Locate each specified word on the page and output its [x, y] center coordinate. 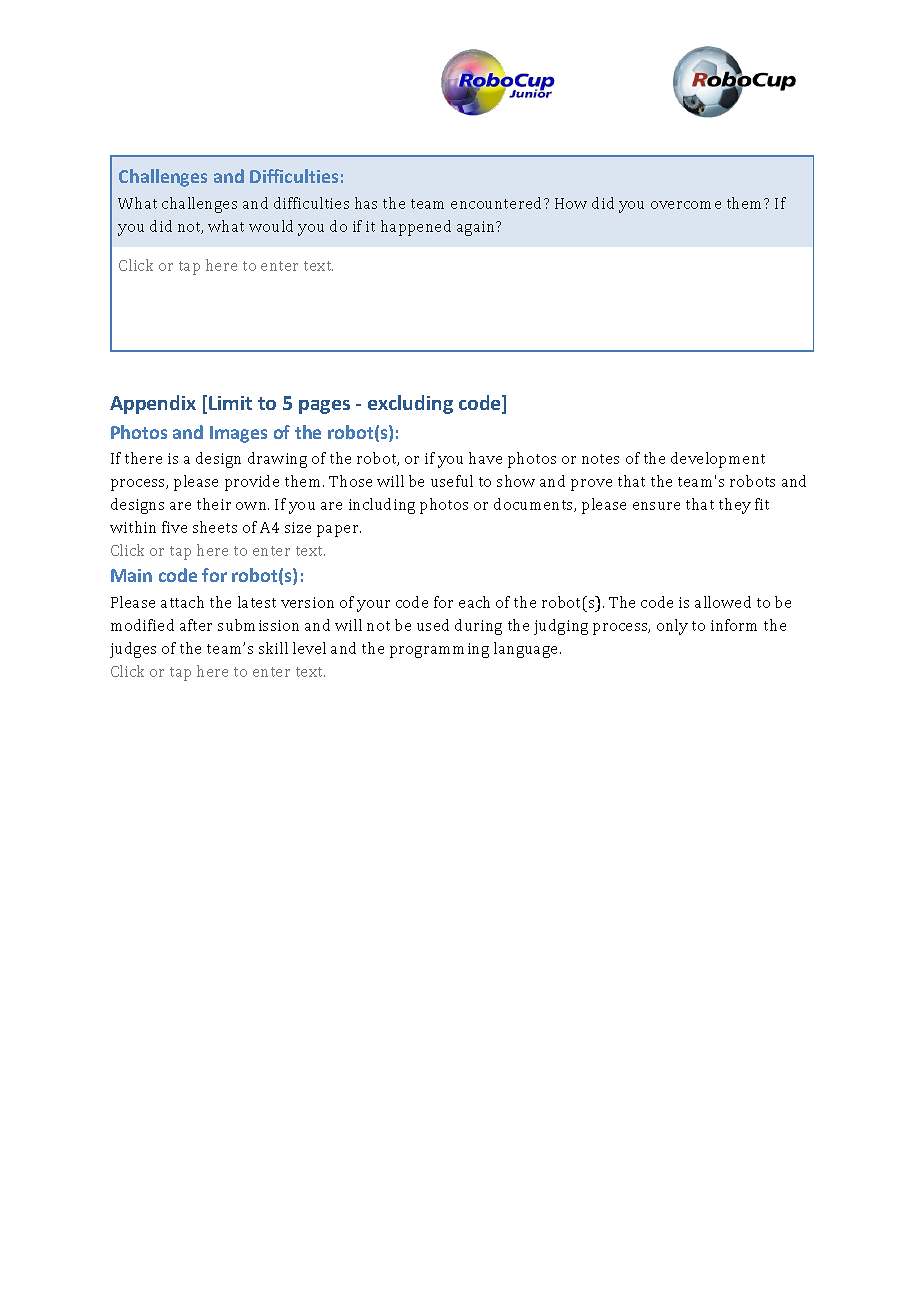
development [718, 460]
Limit [230, 403]
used [433, 625]
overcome [686, 205]
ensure [656, 506]
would [271, 226]
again [477, 228]
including [382, 506]
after [196, 625]
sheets [215, 527]
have [485, 458]
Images [238, 434]
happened [416, 228]
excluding [410, 404]
